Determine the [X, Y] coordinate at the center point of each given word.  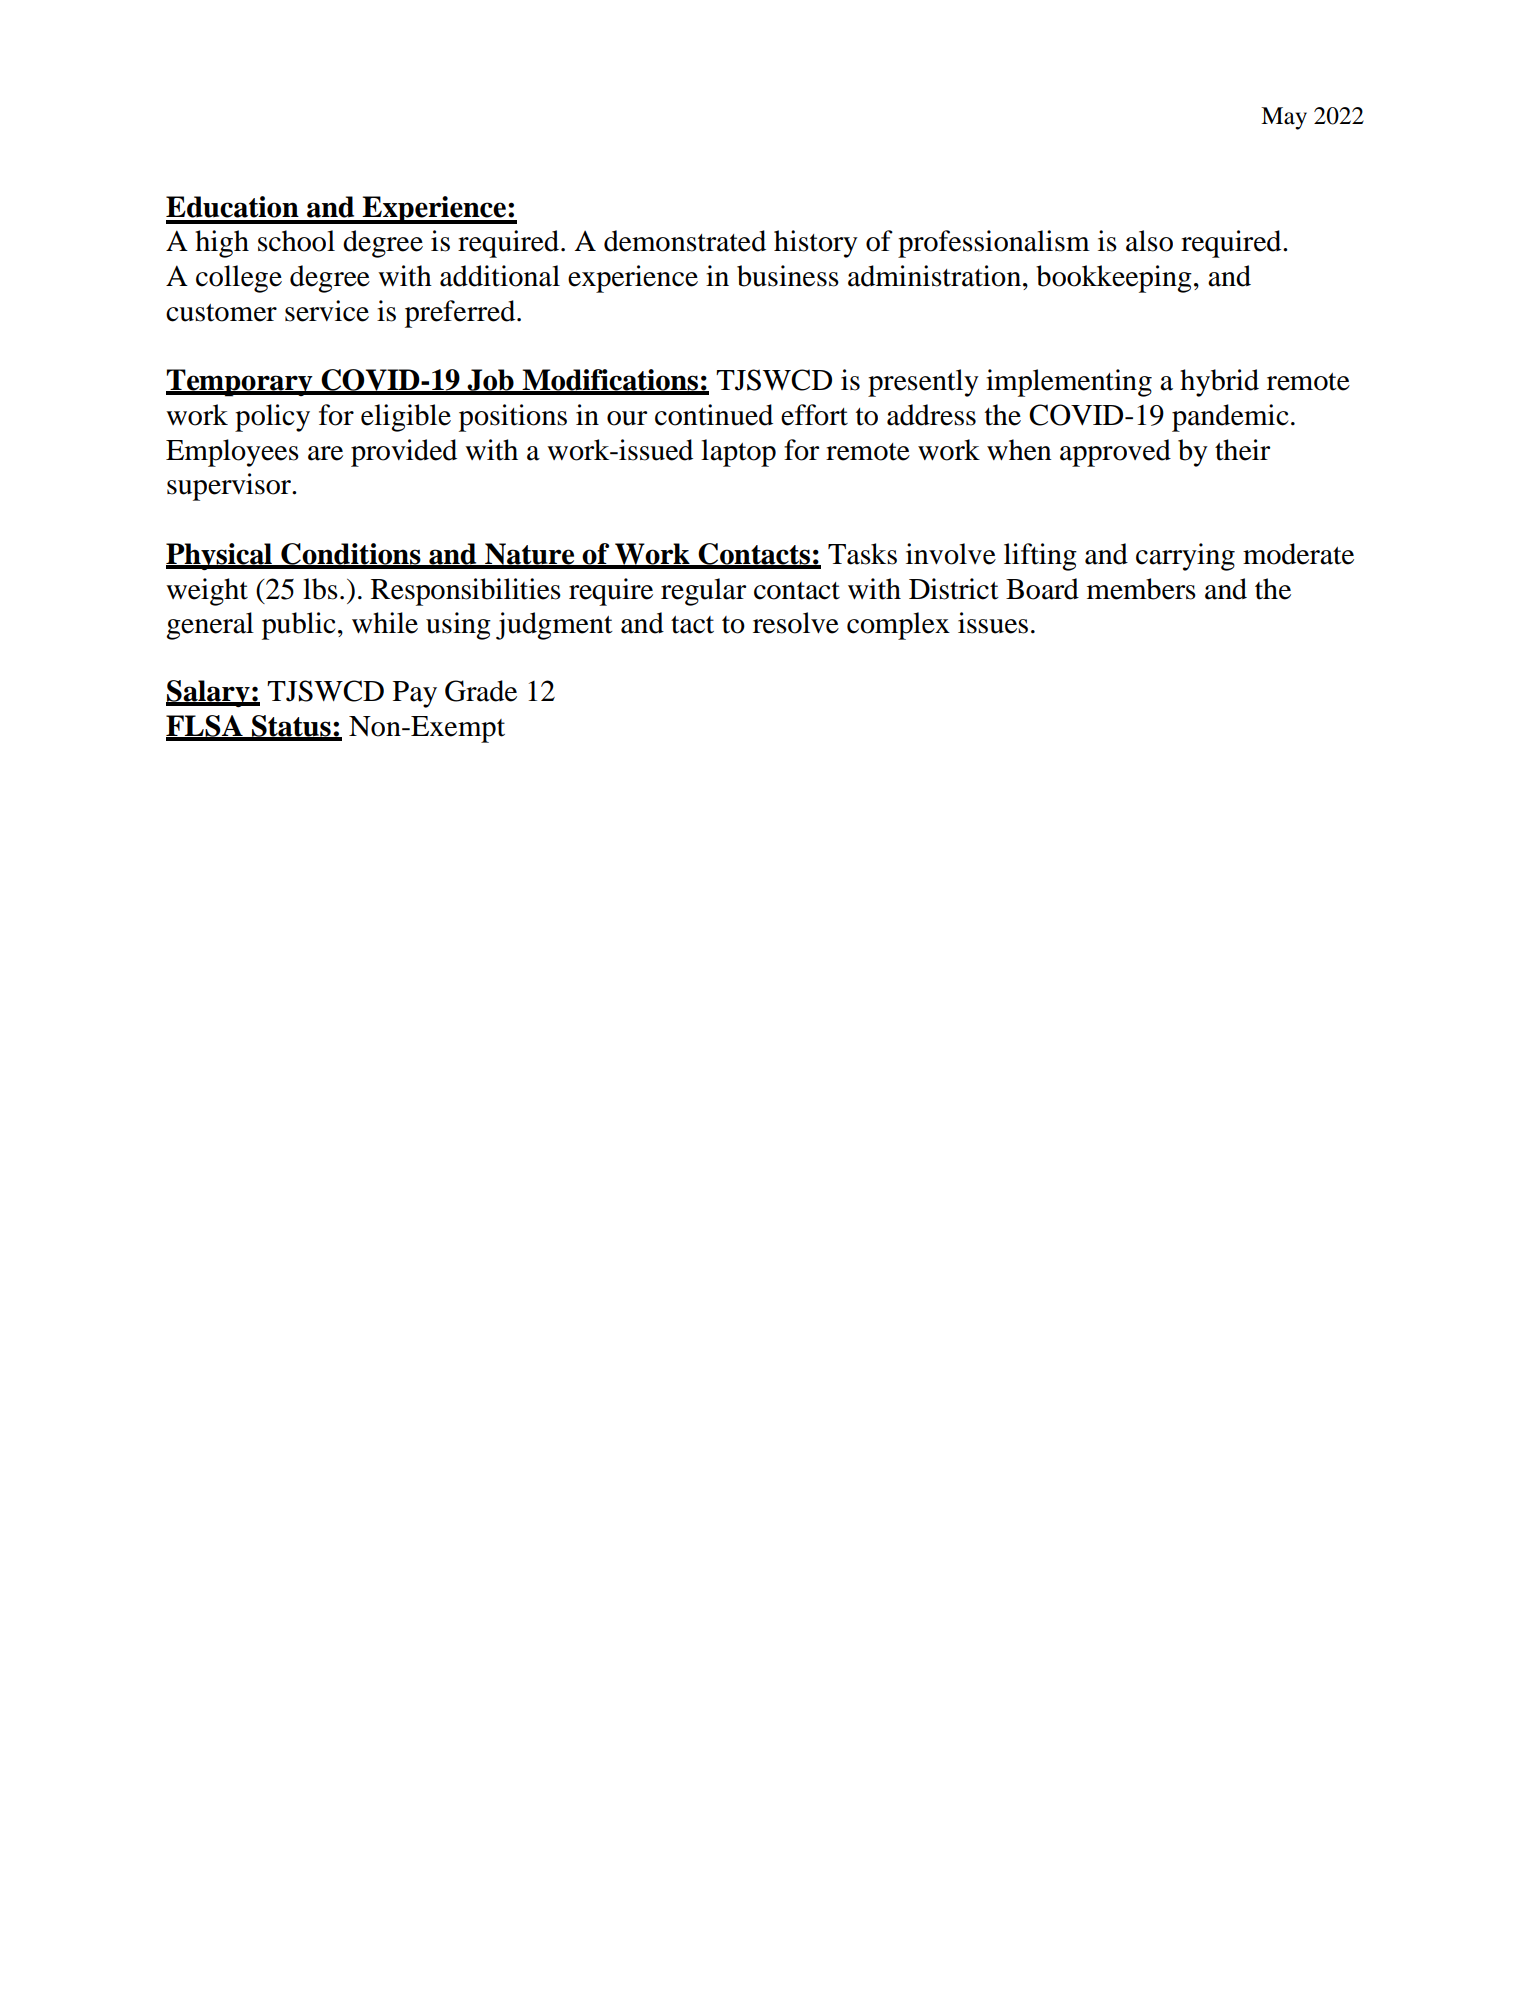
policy [272, 418]
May [1284, 118]
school [296, 241]
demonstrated [685, 241]
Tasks [862, 554]
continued [714, 415]
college [239, 279]
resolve [796, 623]
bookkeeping [1114, 279]
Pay [415, 694]
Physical [220, 556]
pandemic [1230, 418]
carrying [1185, 557]
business [788, 276]
